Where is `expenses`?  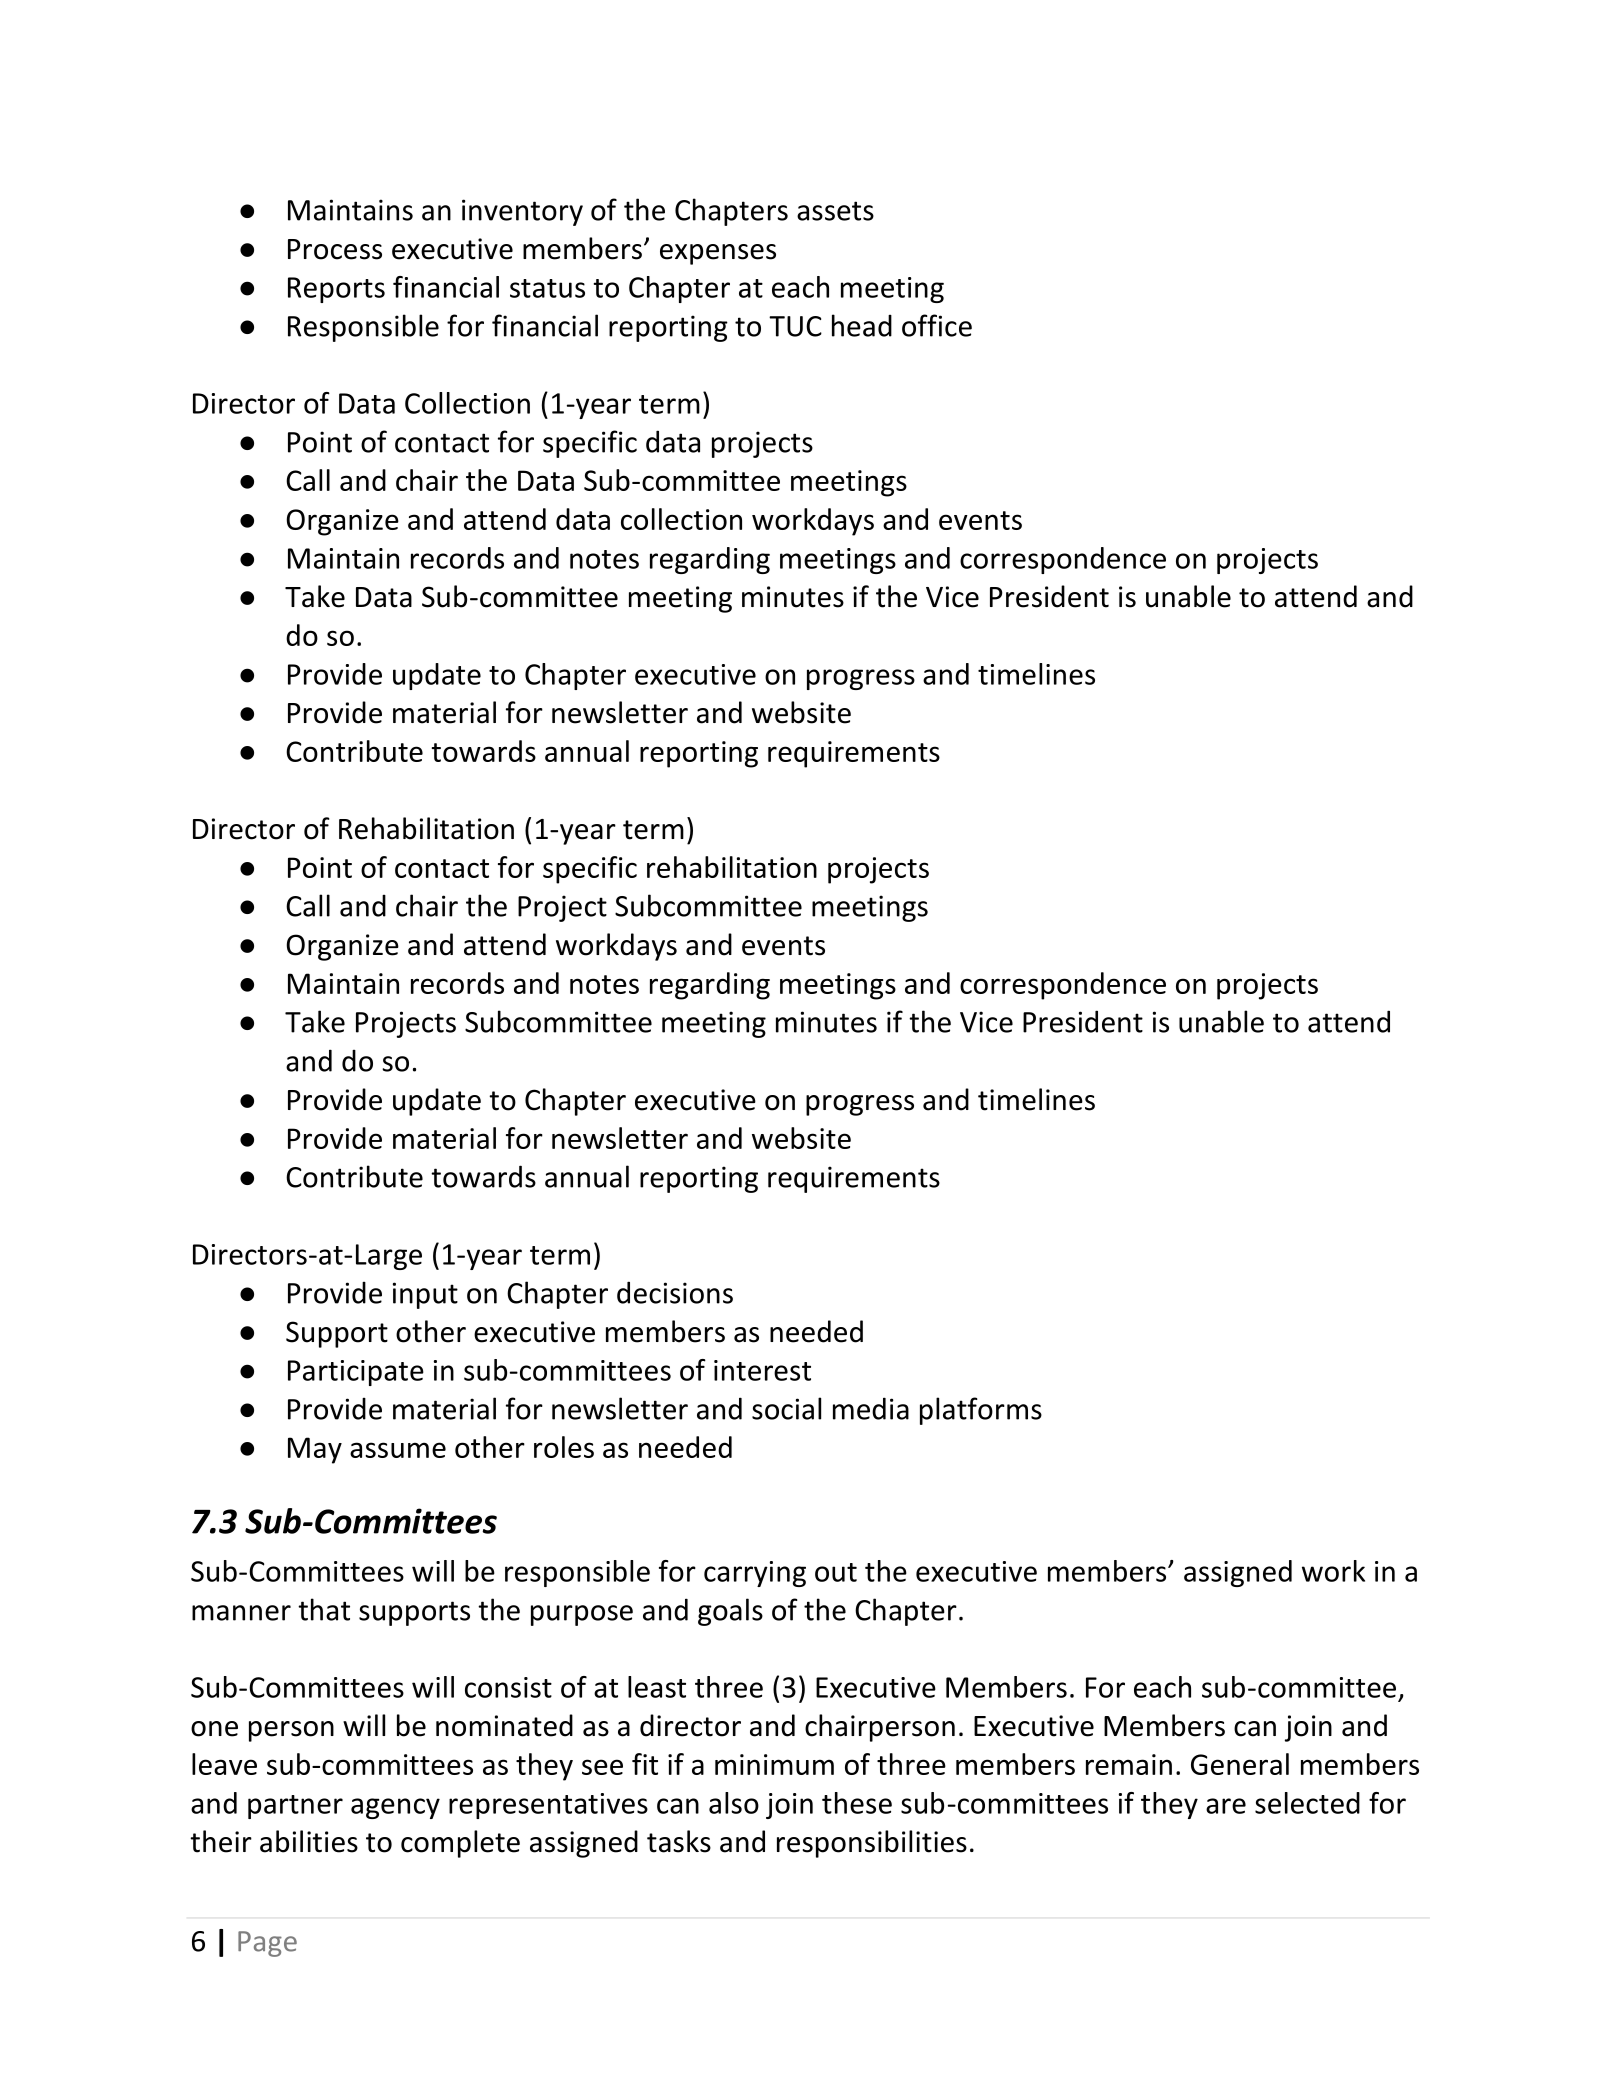 expenses is located at coordinates (718, 254).
